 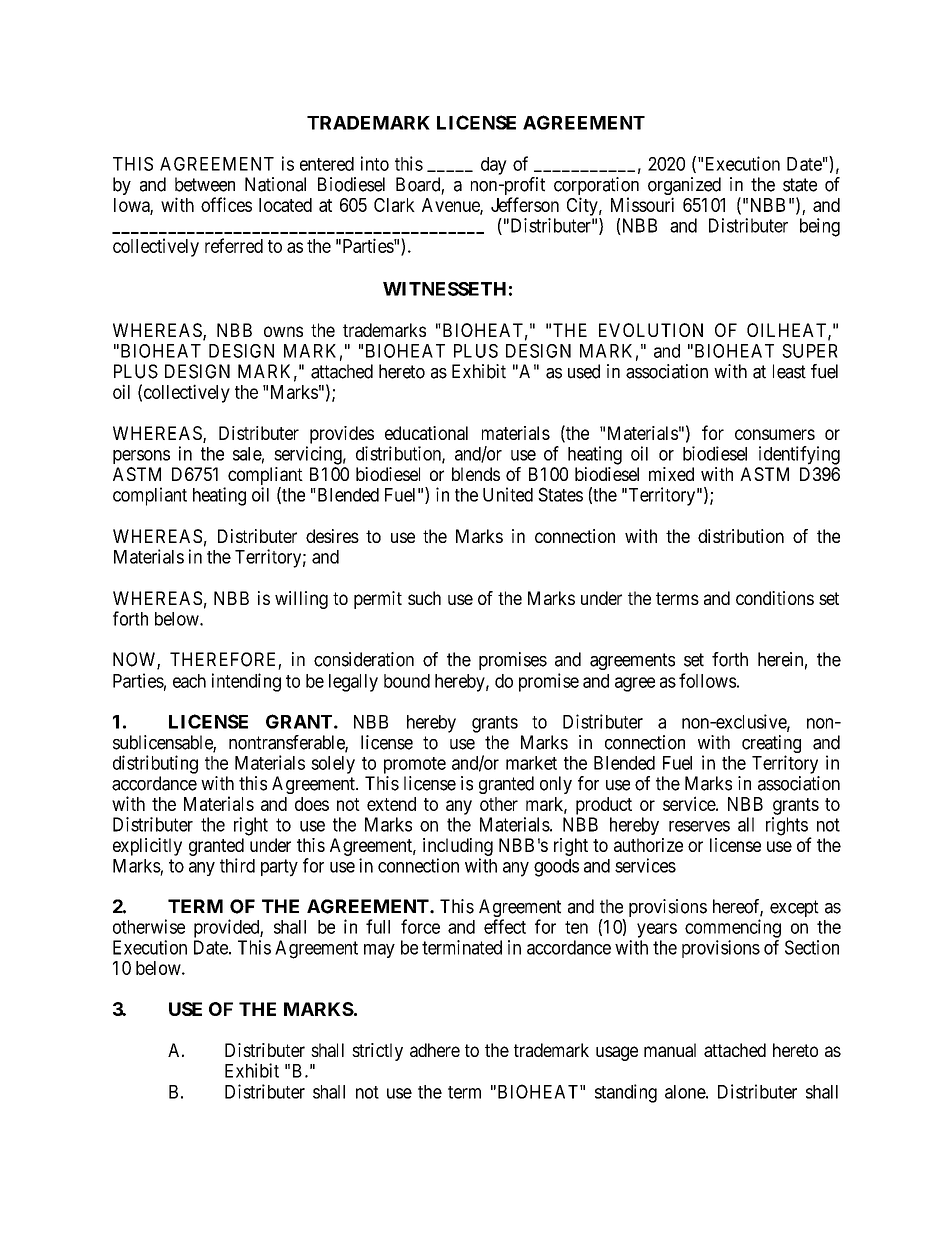 I want to click on used, so click(x=584, y=371).
